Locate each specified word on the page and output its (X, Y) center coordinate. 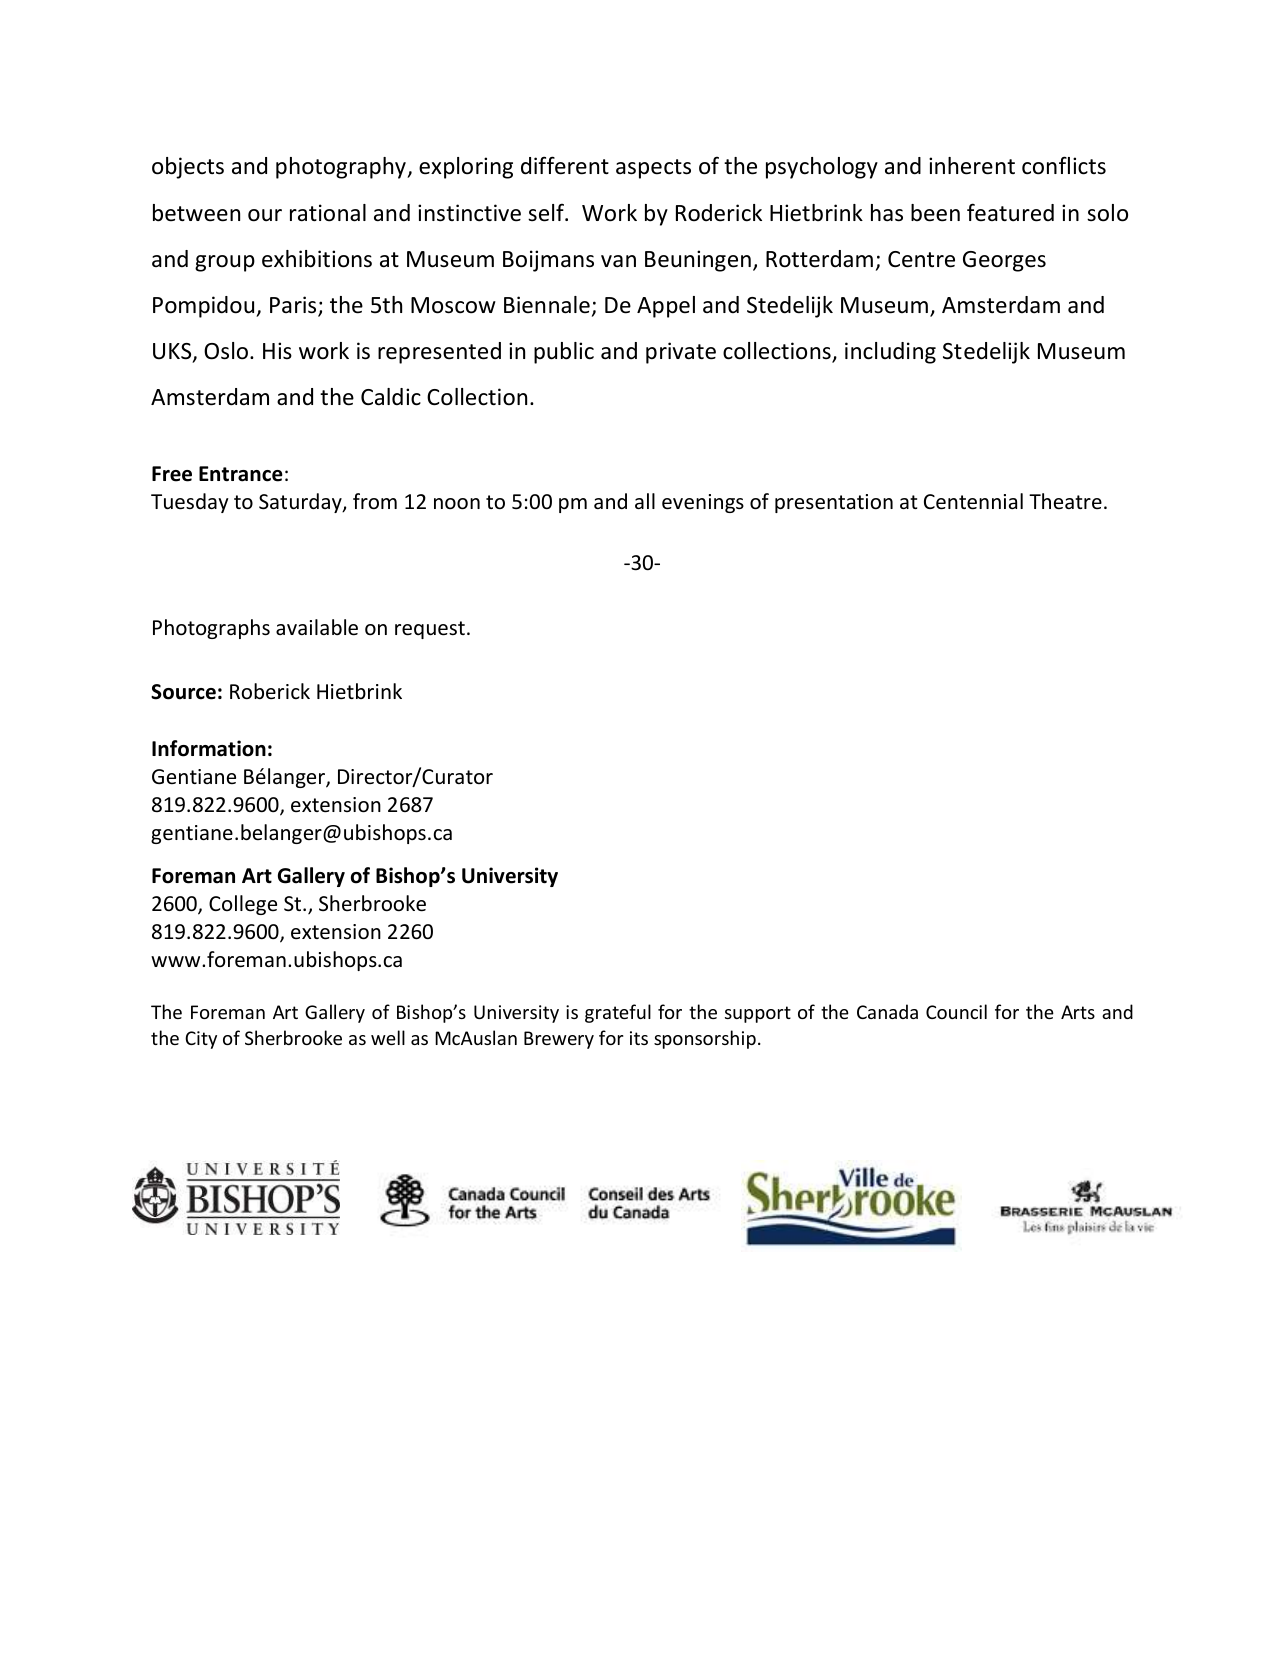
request (430, 630)
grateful (618, 1013)
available (317, 627)
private (681, 353)
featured (1010, 212)
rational (328, 213)
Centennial (973, 501)
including (890, 353)
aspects (653, 169)
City (201, 1040)
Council (956, 1011)
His (277, 351)
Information (209, 748)
